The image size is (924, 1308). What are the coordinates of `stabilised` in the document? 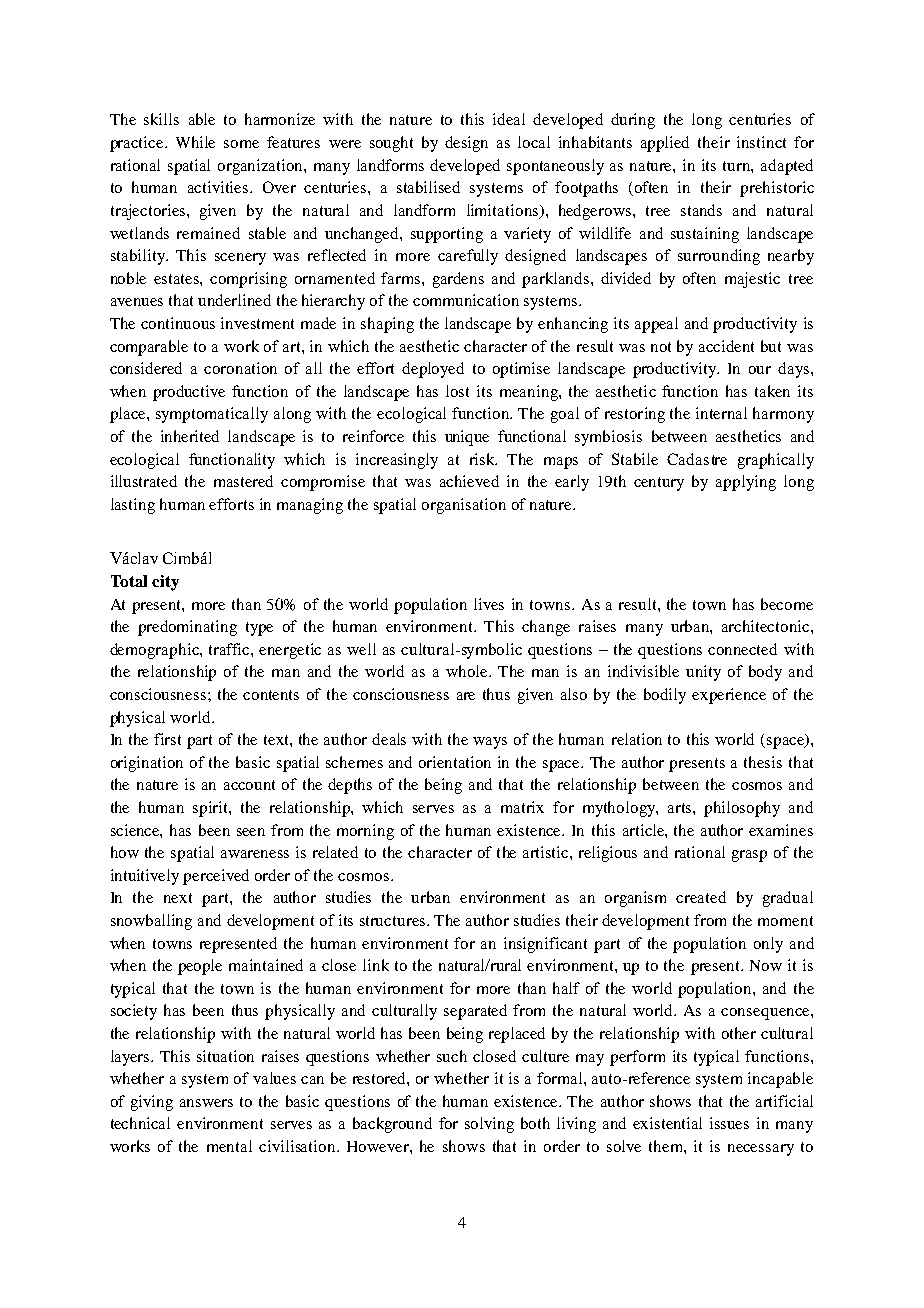 It's located at (428, 187).
